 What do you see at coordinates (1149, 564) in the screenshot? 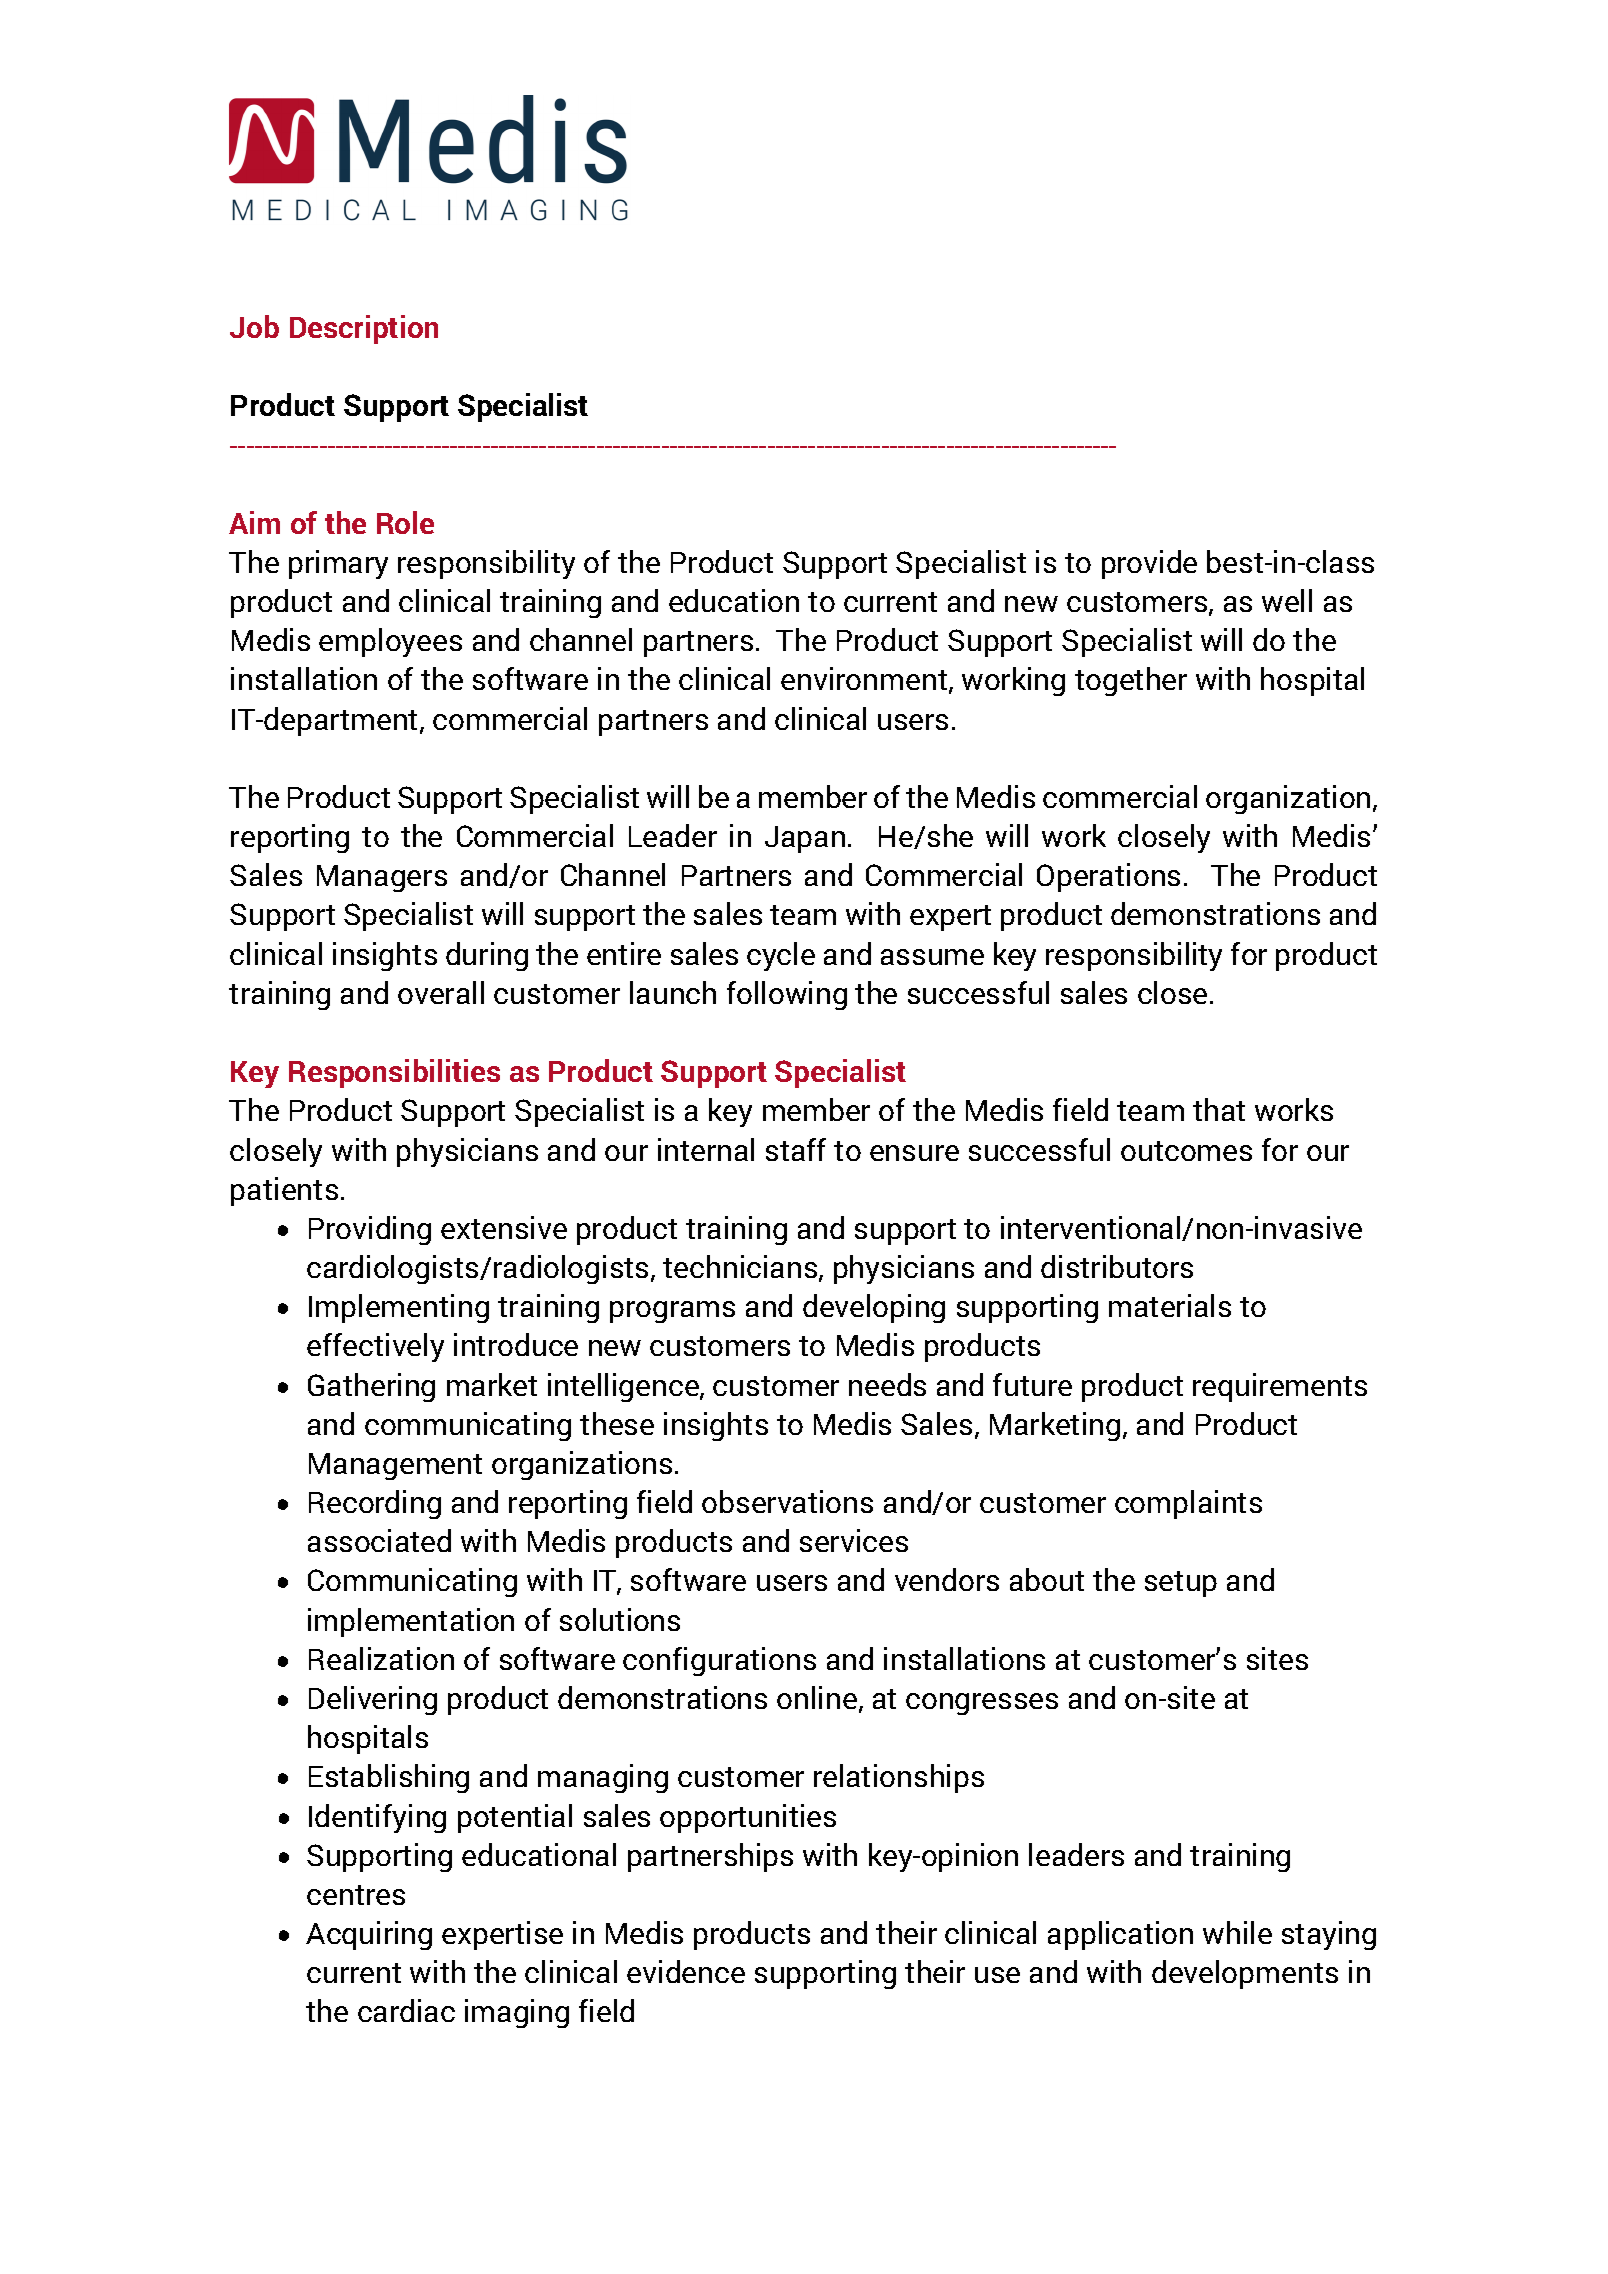
I see `provide` at bounding box center [1149, 564].
